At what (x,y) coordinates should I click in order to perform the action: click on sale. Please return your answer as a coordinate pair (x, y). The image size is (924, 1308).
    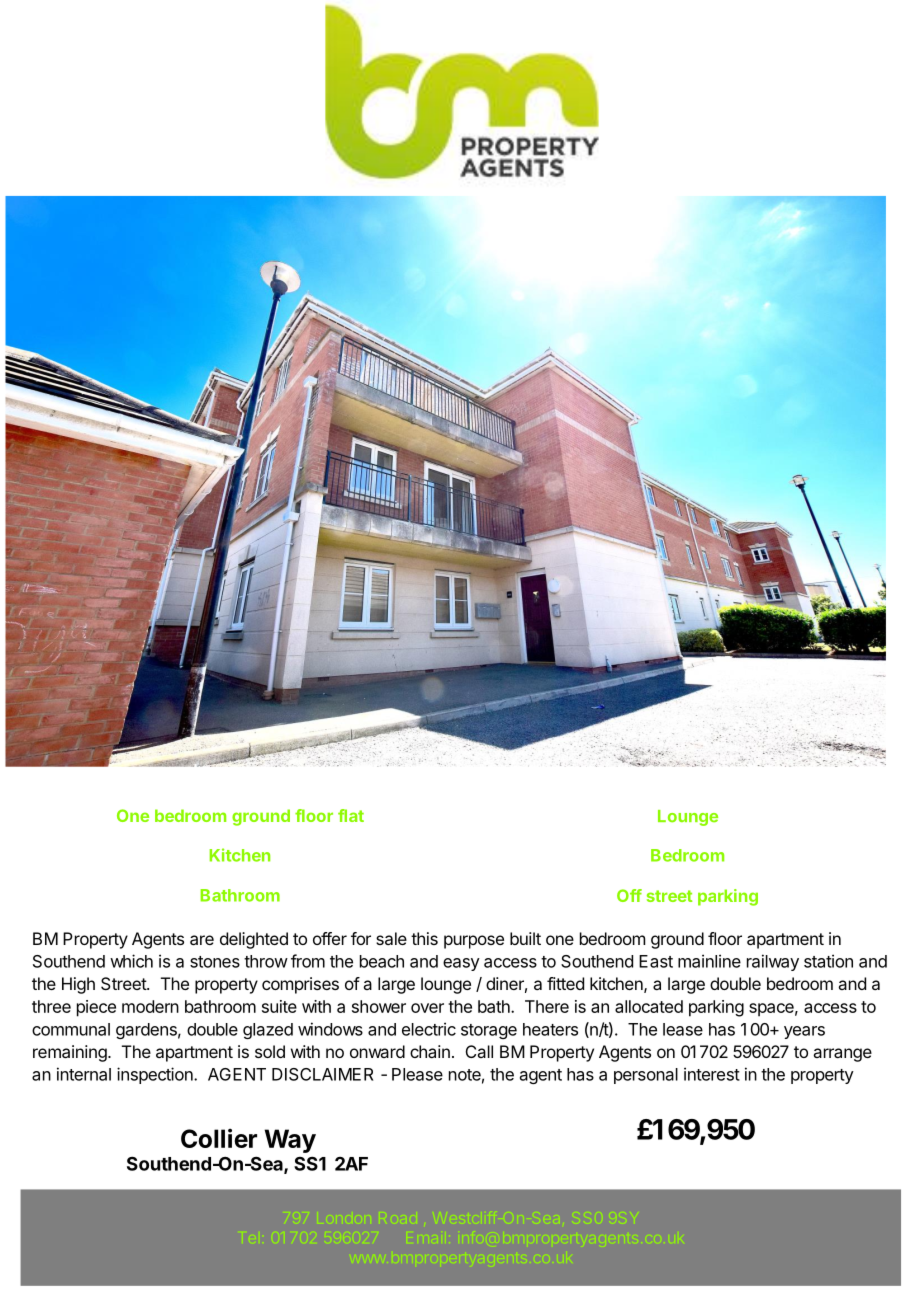
    Looking at the image, I should click on (391, 938).
